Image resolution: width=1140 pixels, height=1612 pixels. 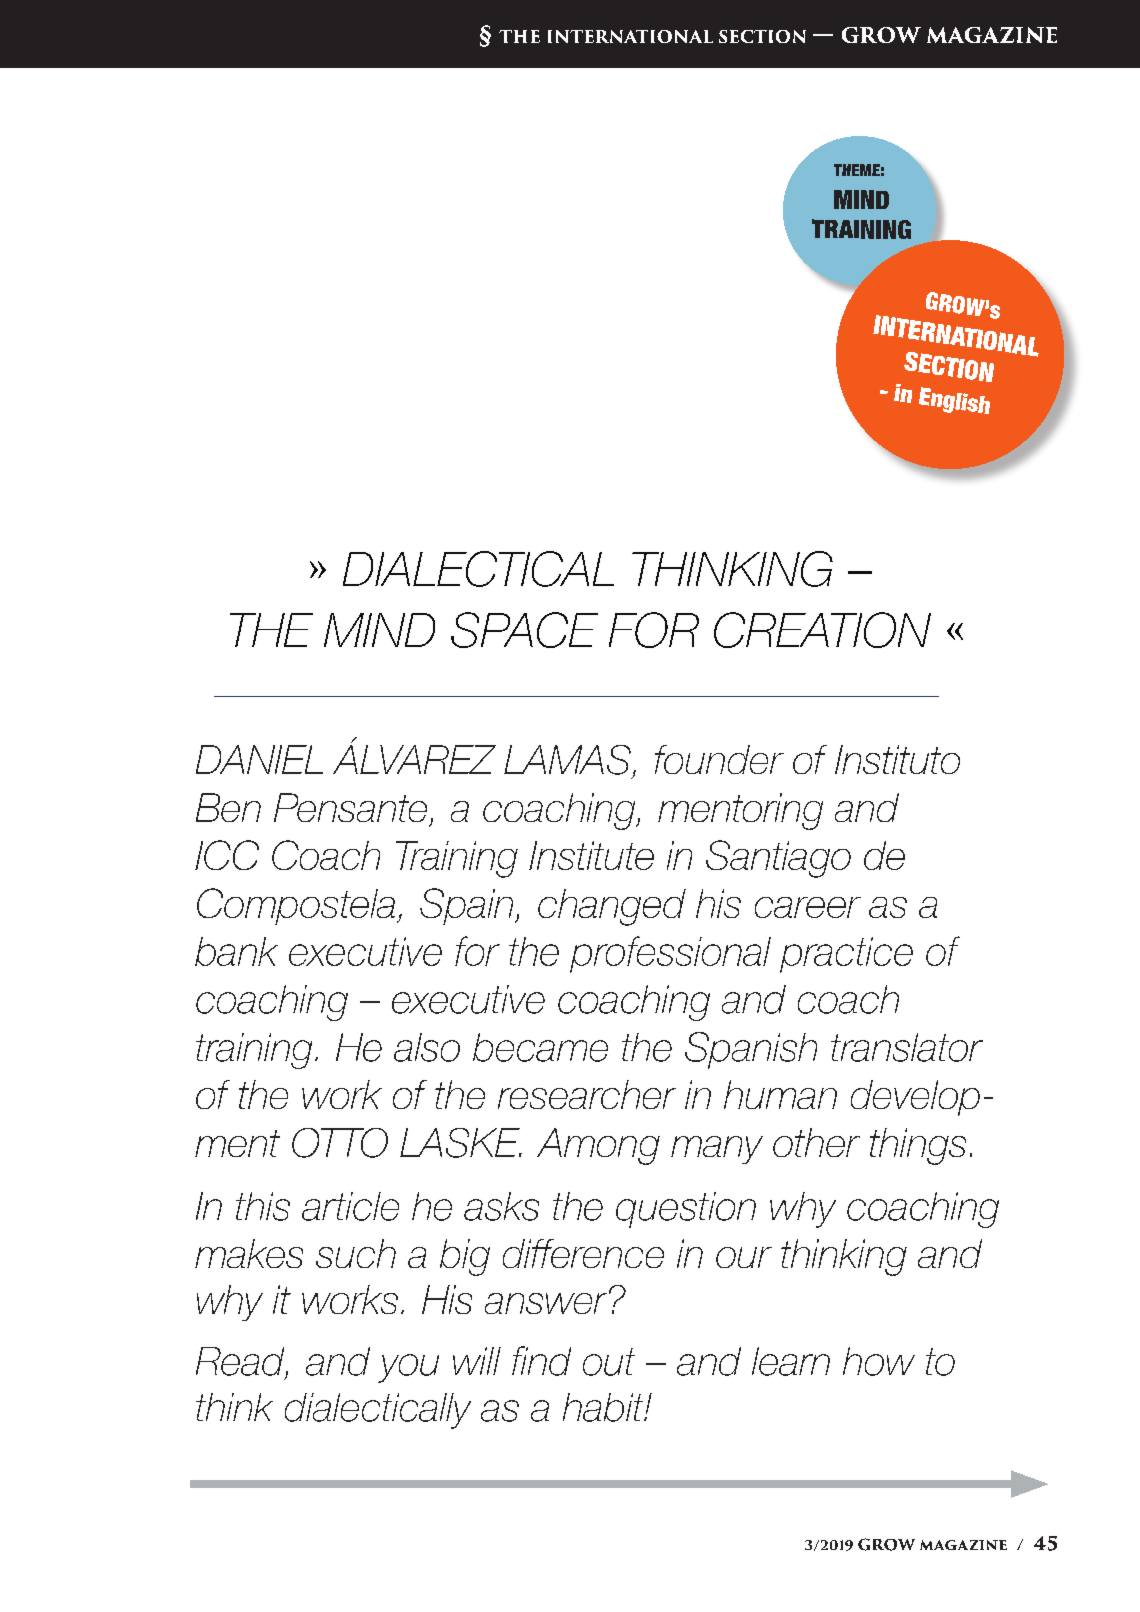 What do you see at coordinates (907, 1047) in the screenshot?
I see `translator` at bounding box center [907, 1047].
